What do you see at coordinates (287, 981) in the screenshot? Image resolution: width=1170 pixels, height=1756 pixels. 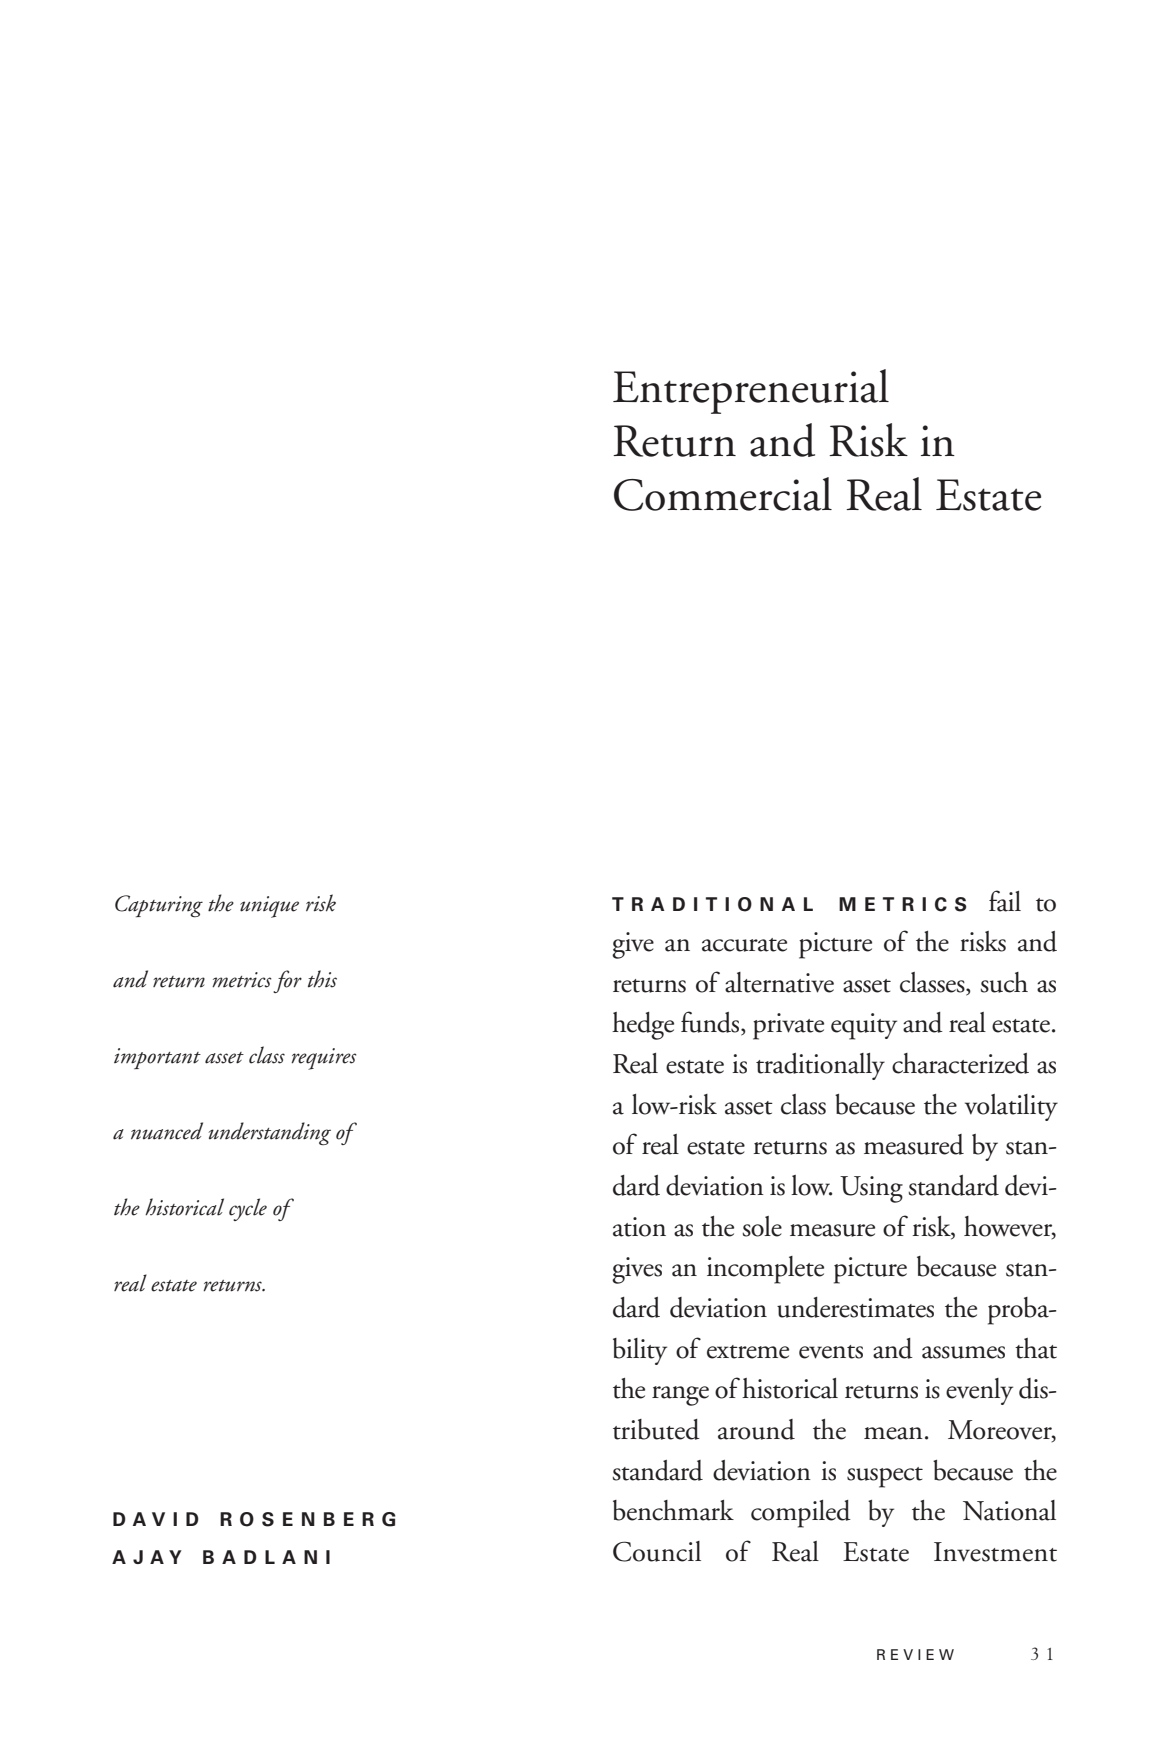 I see `for` at bounding box center [287, 981].
